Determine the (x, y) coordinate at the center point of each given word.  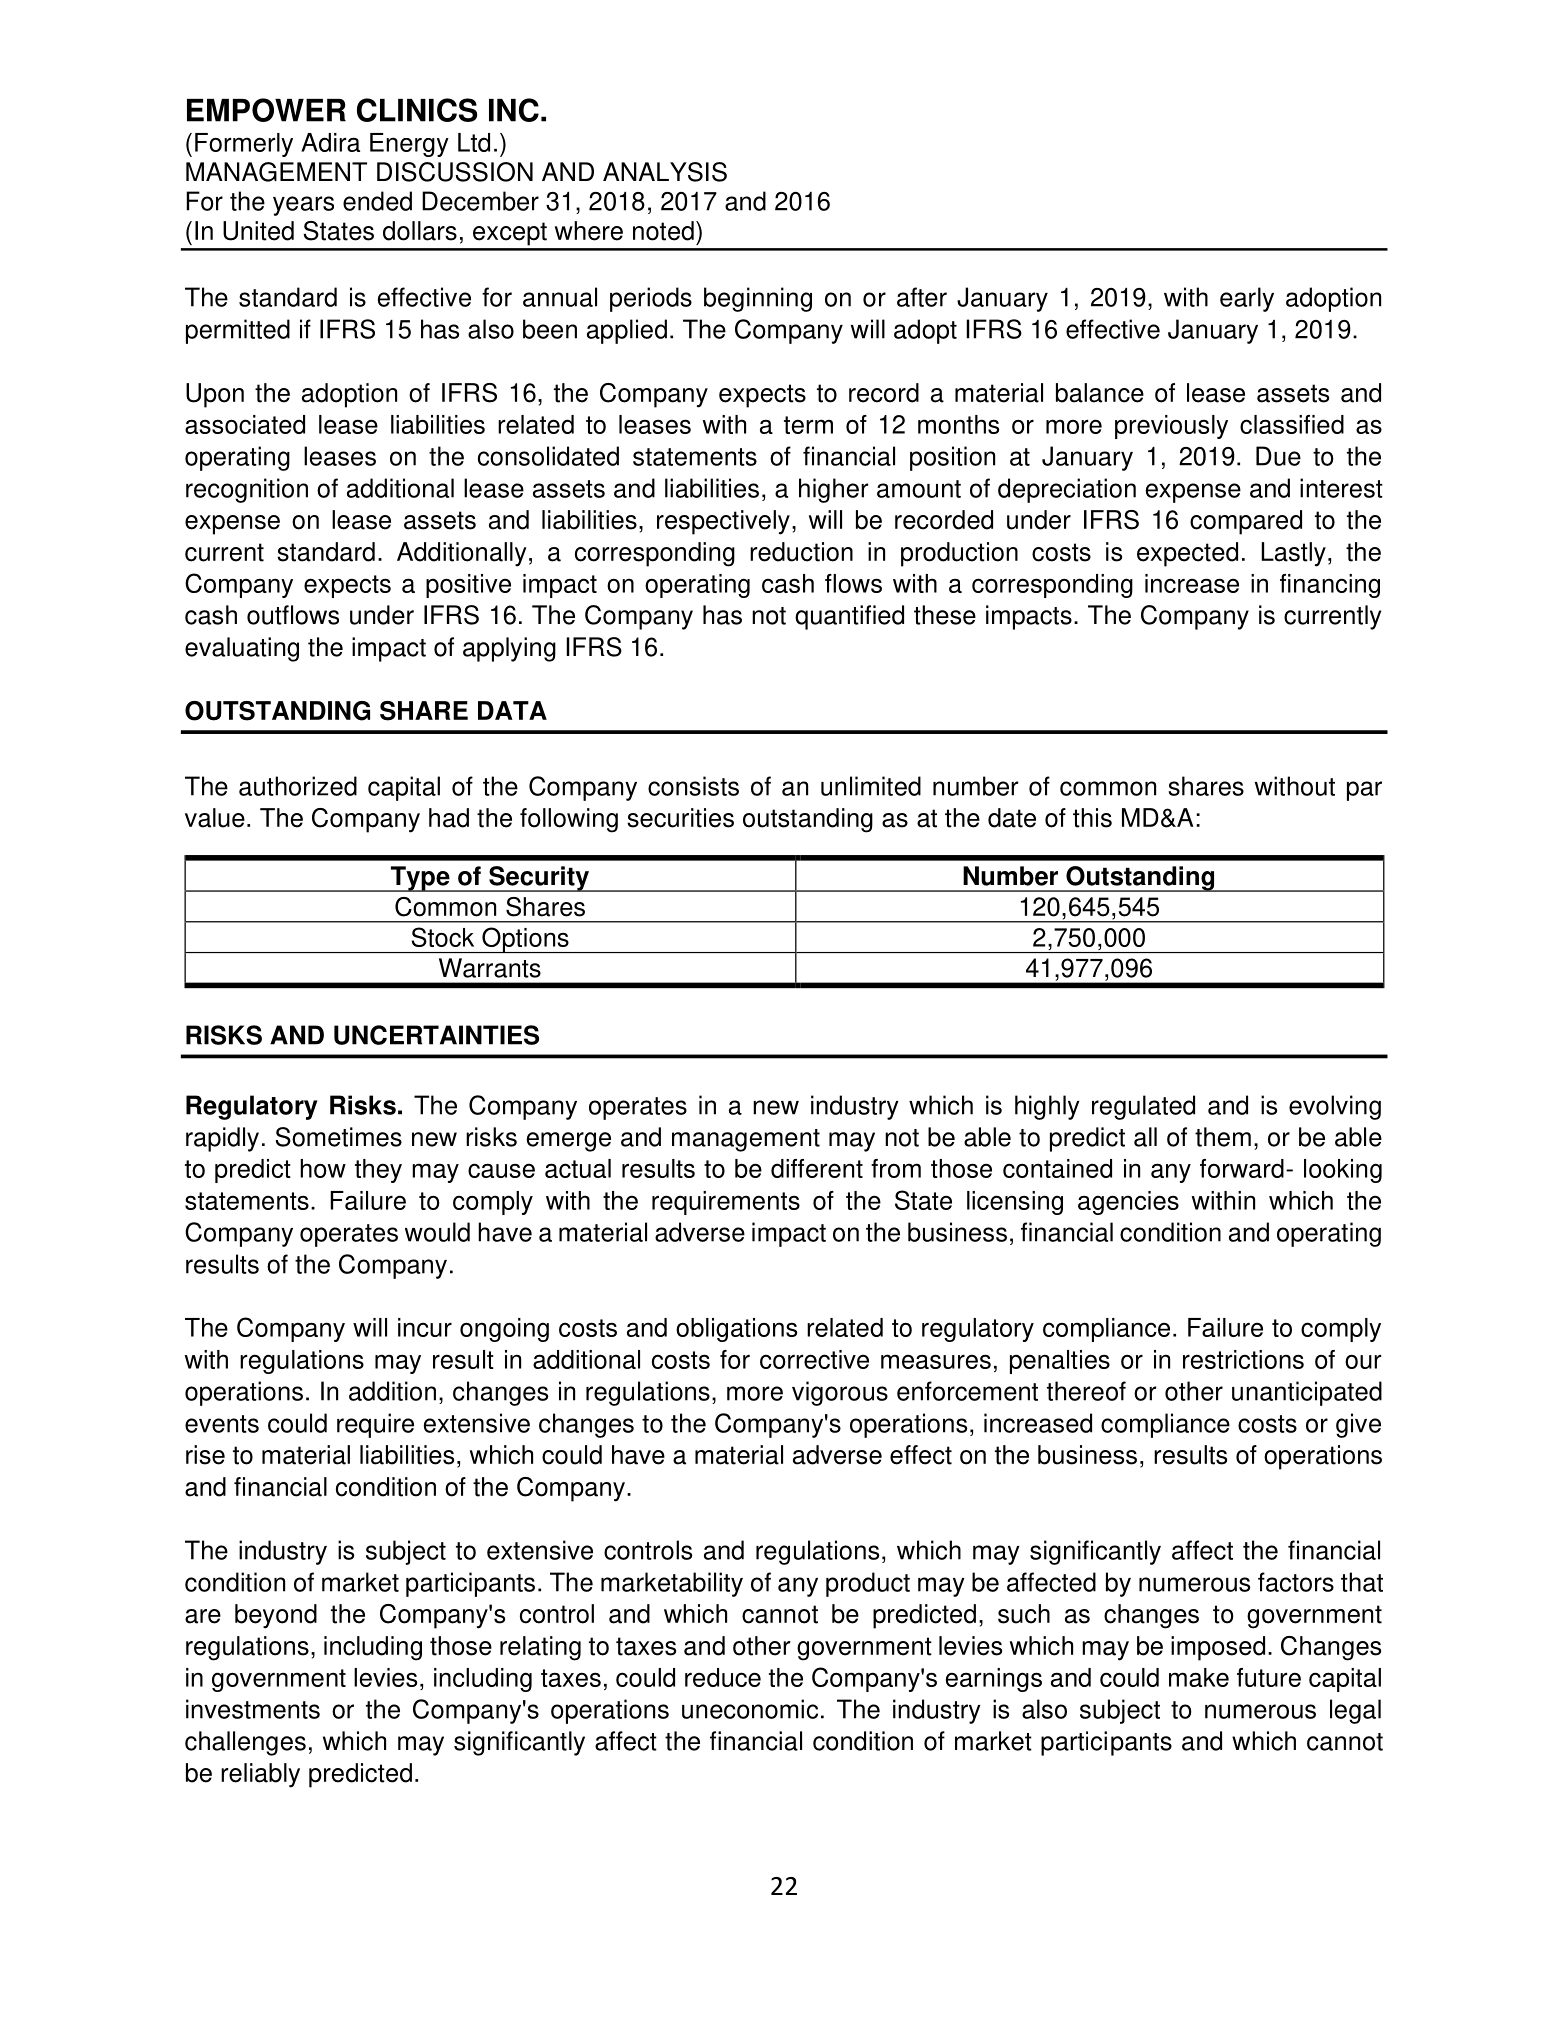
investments (253, 1709)
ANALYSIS (665, 172)
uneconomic (750, 1709)
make (1199, 1677)
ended (377, 201)
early (1247, 299)
